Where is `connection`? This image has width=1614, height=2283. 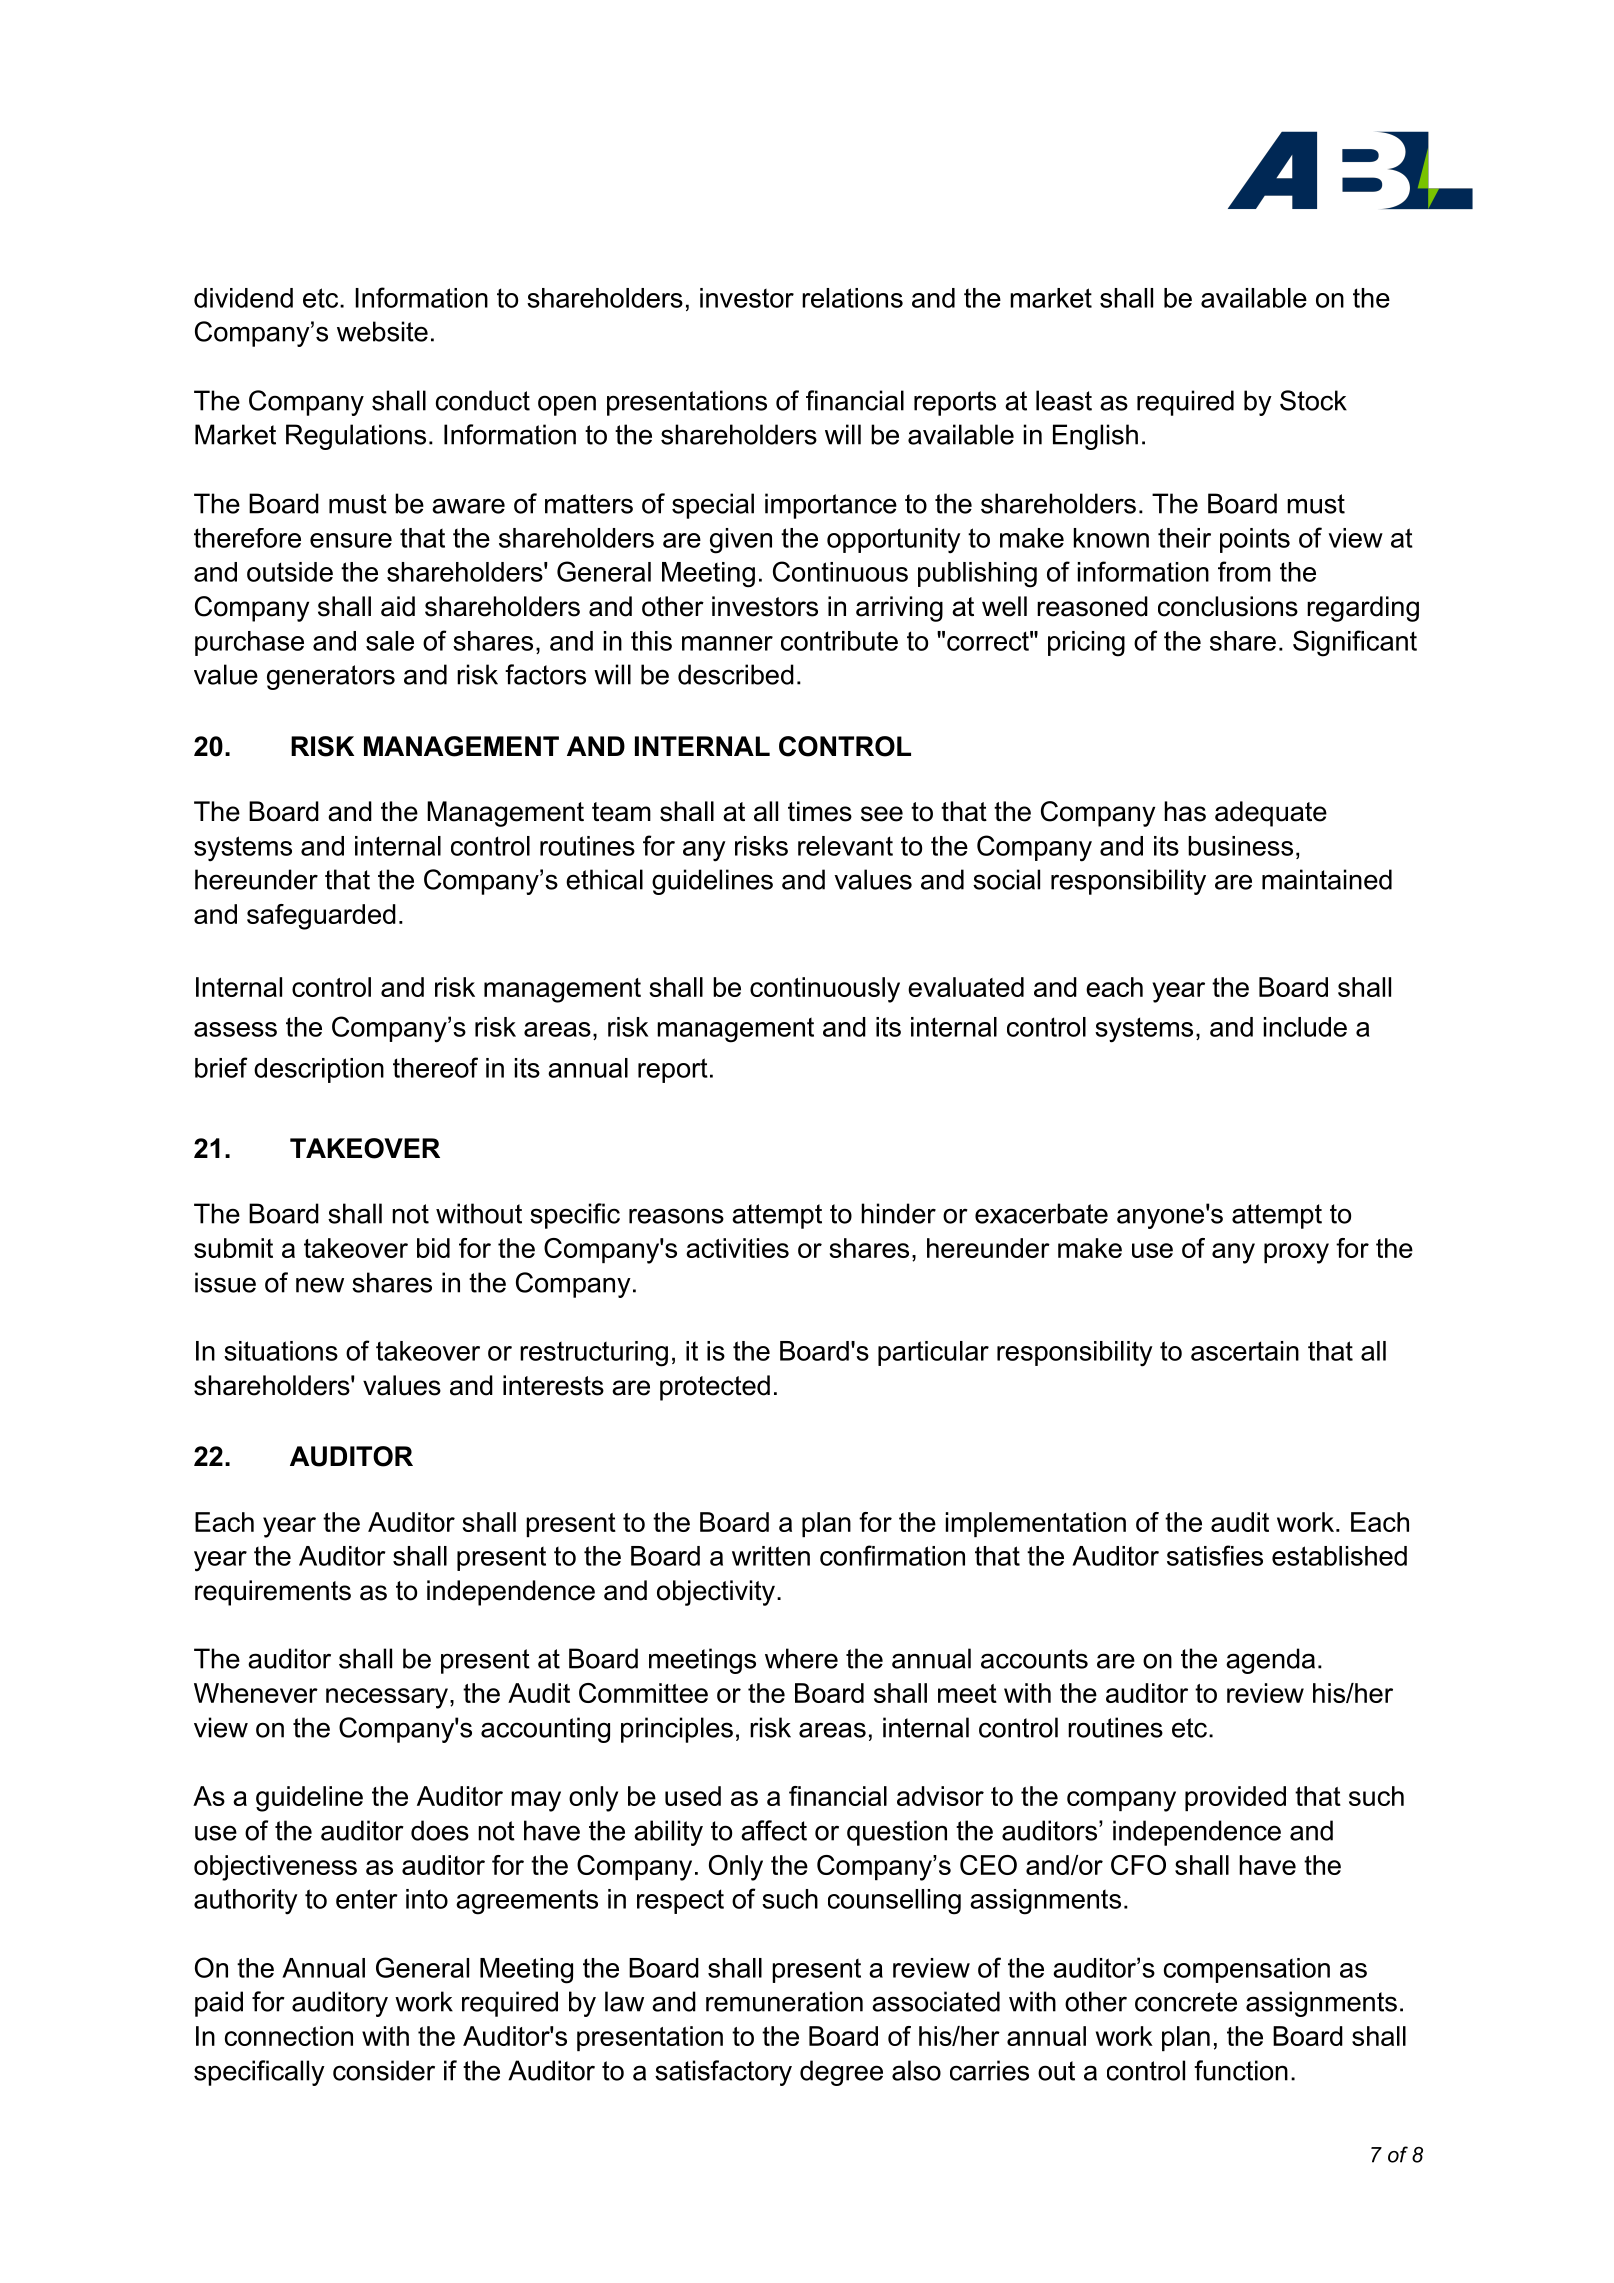 connection is located at coordinates (289, 2036).
